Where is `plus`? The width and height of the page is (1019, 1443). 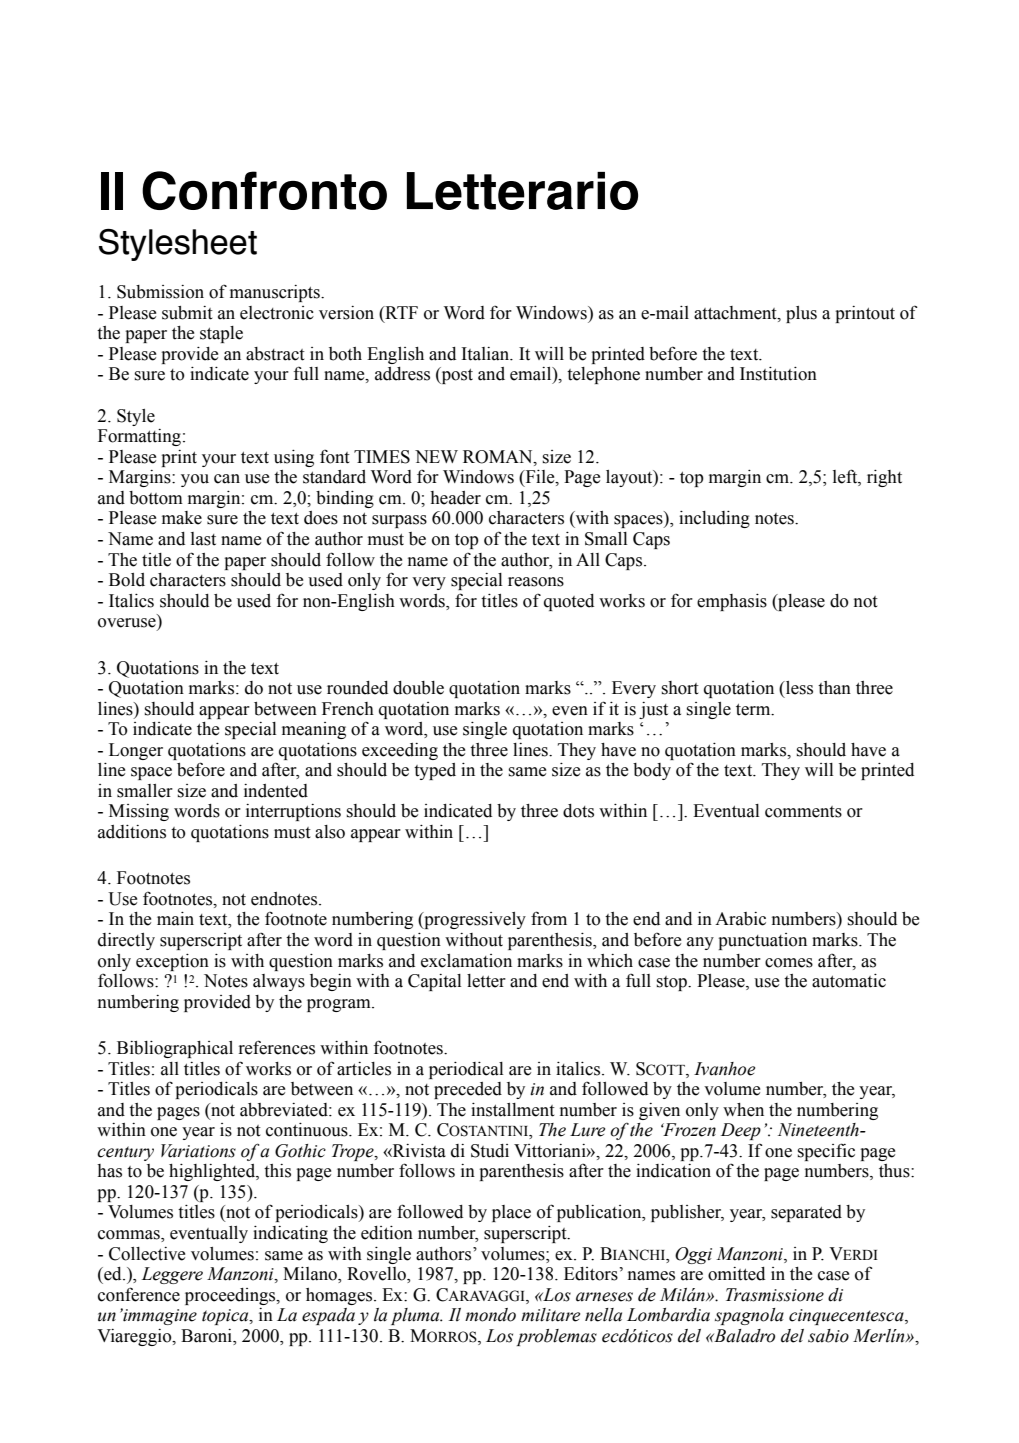
plus is located at coordinates (801, 314).
